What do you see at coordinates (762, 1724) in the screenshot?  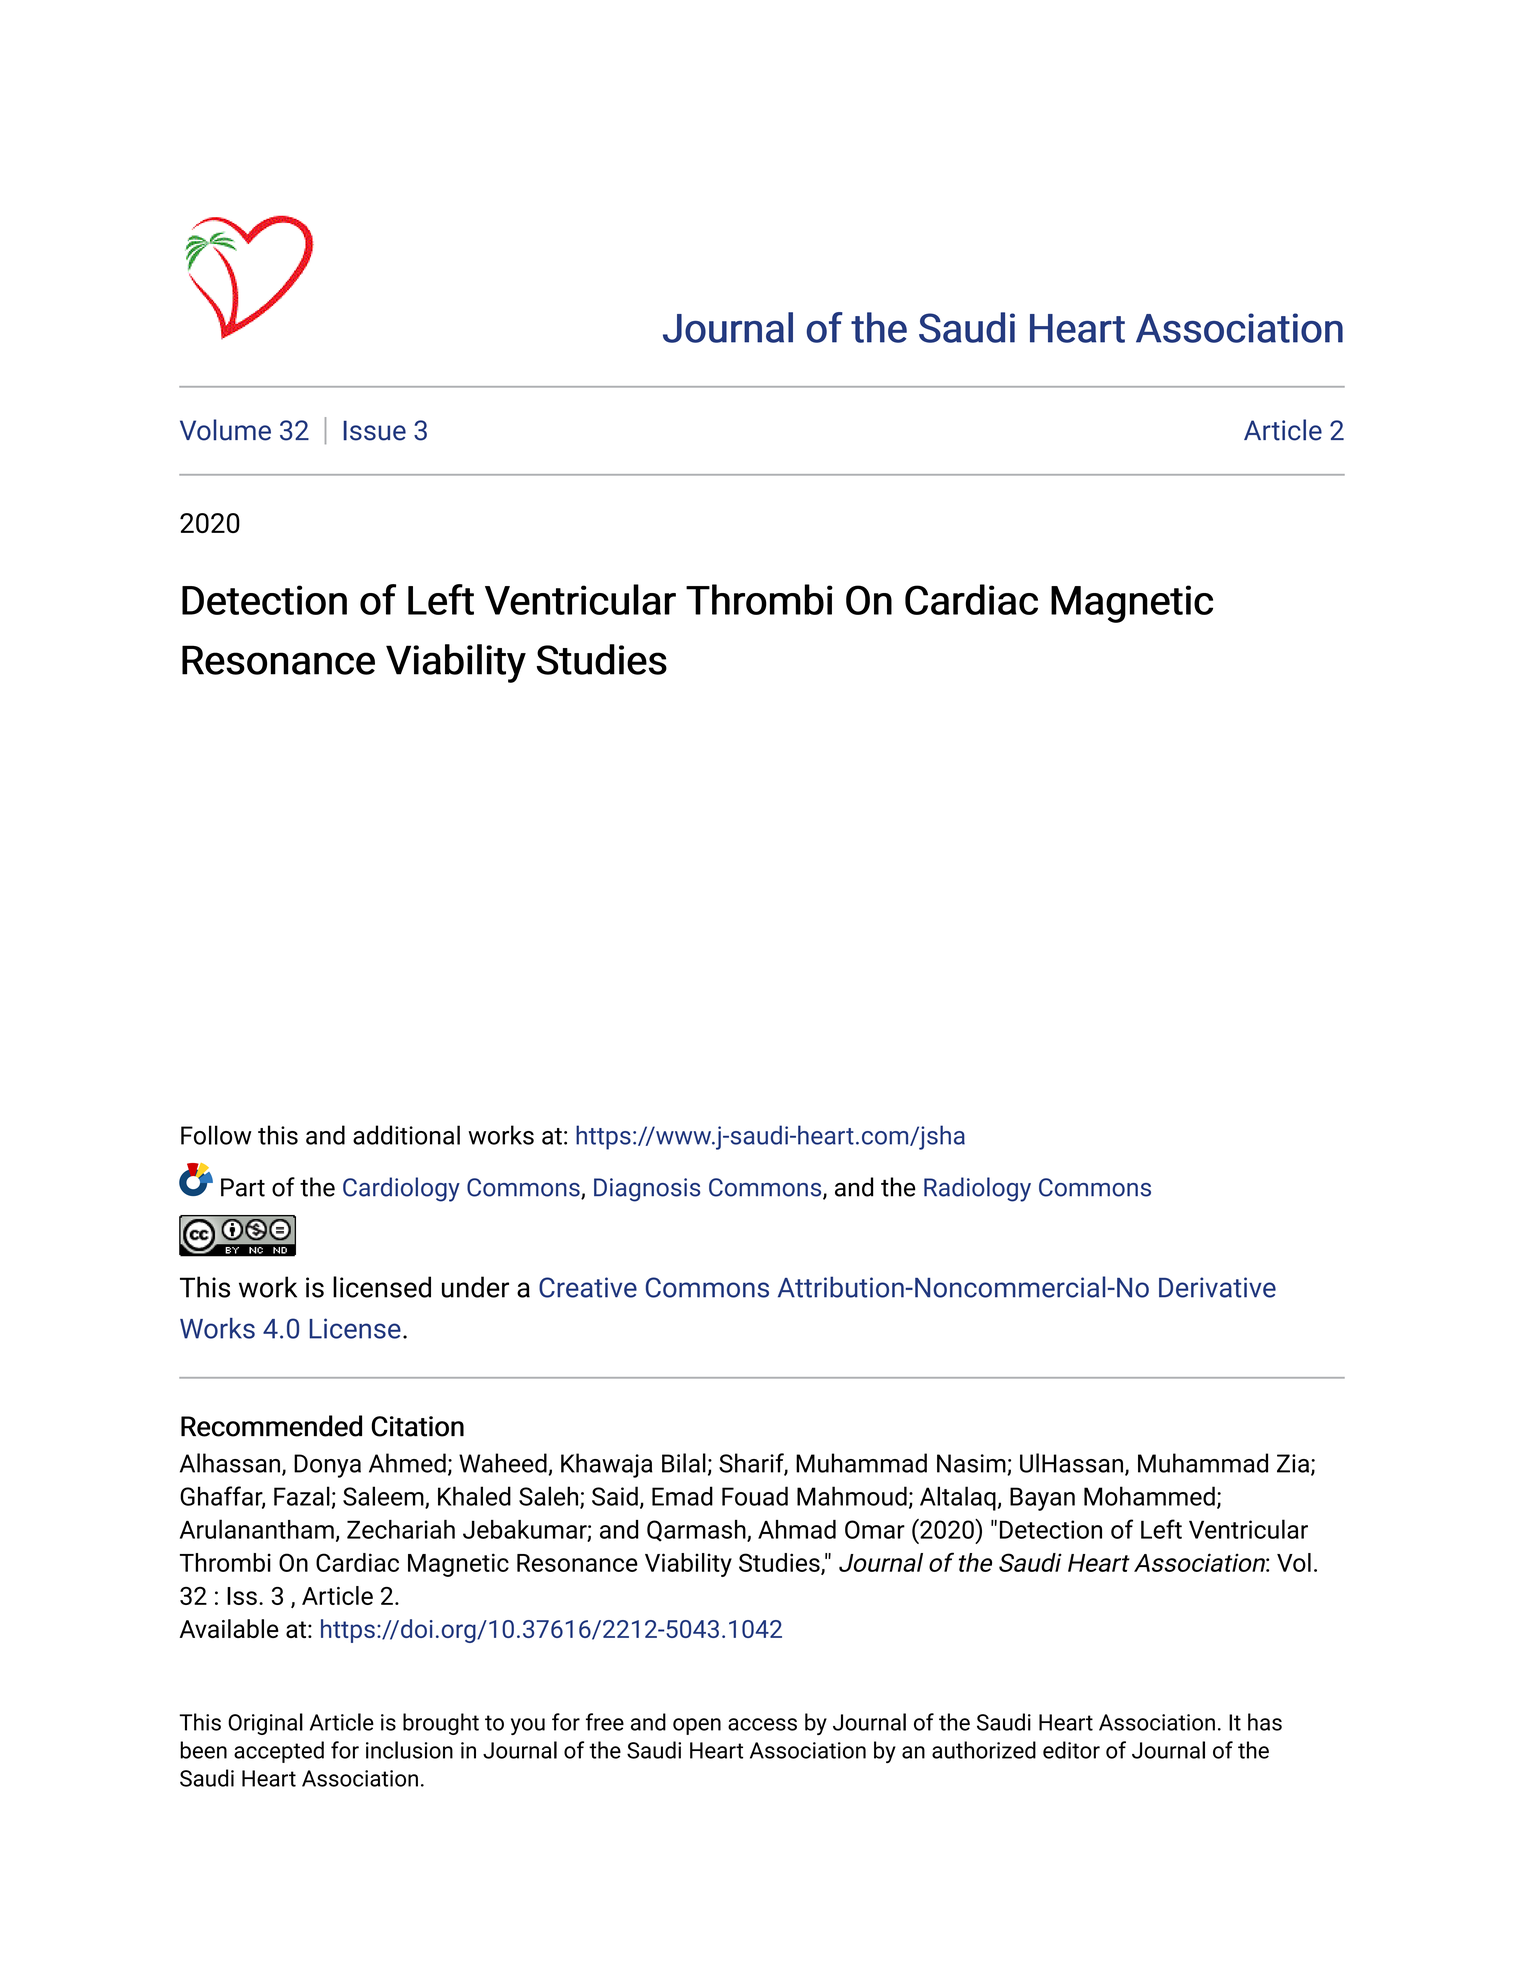 I see `access` at bounding box center [762, 1724].
